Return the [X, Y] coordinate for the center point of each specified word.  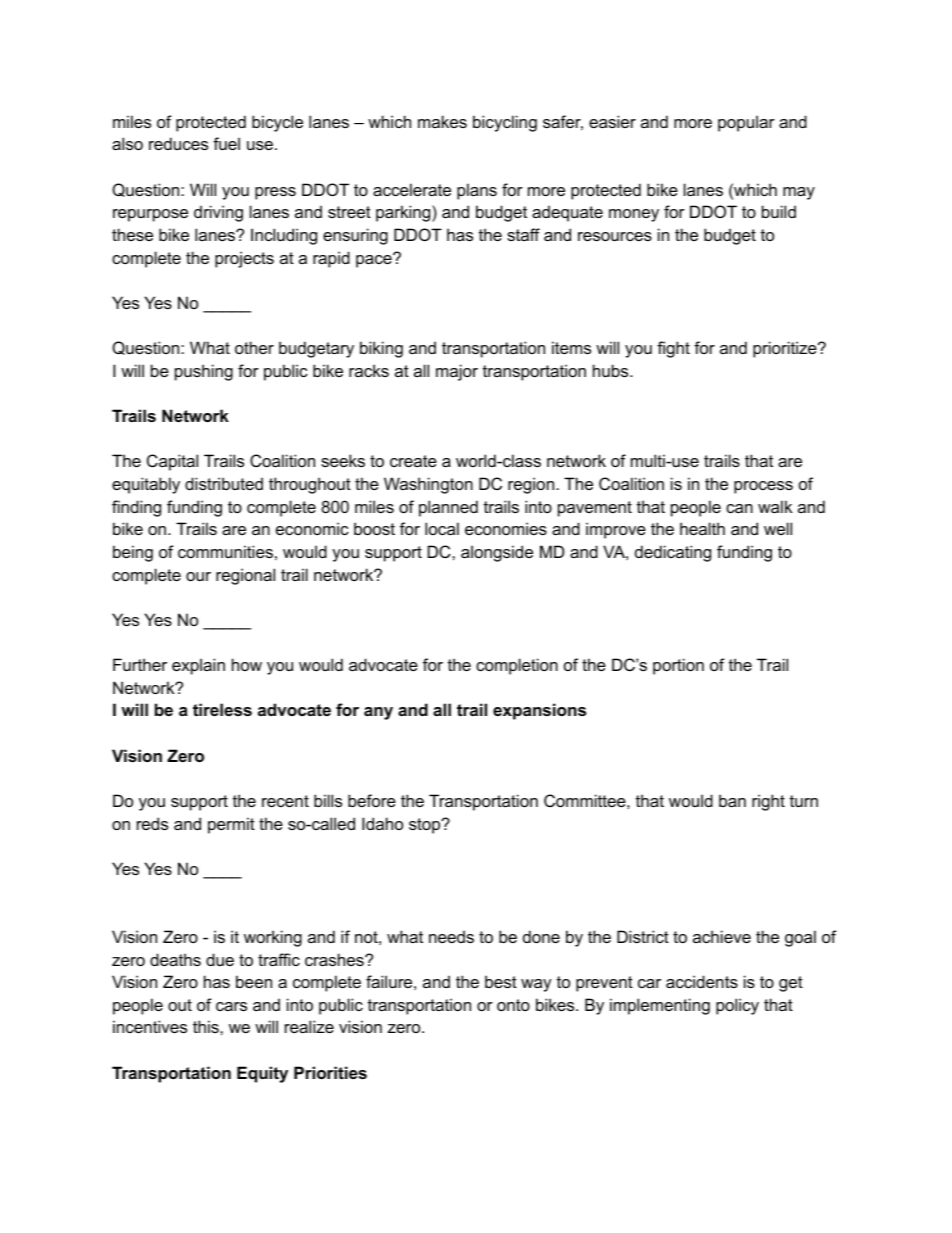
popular [746, 123]
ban [732, 800]
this [207, 1026]
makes [442, 121]
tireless [222, 709]
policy [737, 1006]
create [413, 461]
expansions [539, 711]
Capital [172, 462]
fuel [226, 143]
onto [513, 1005]
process [763, 487]
